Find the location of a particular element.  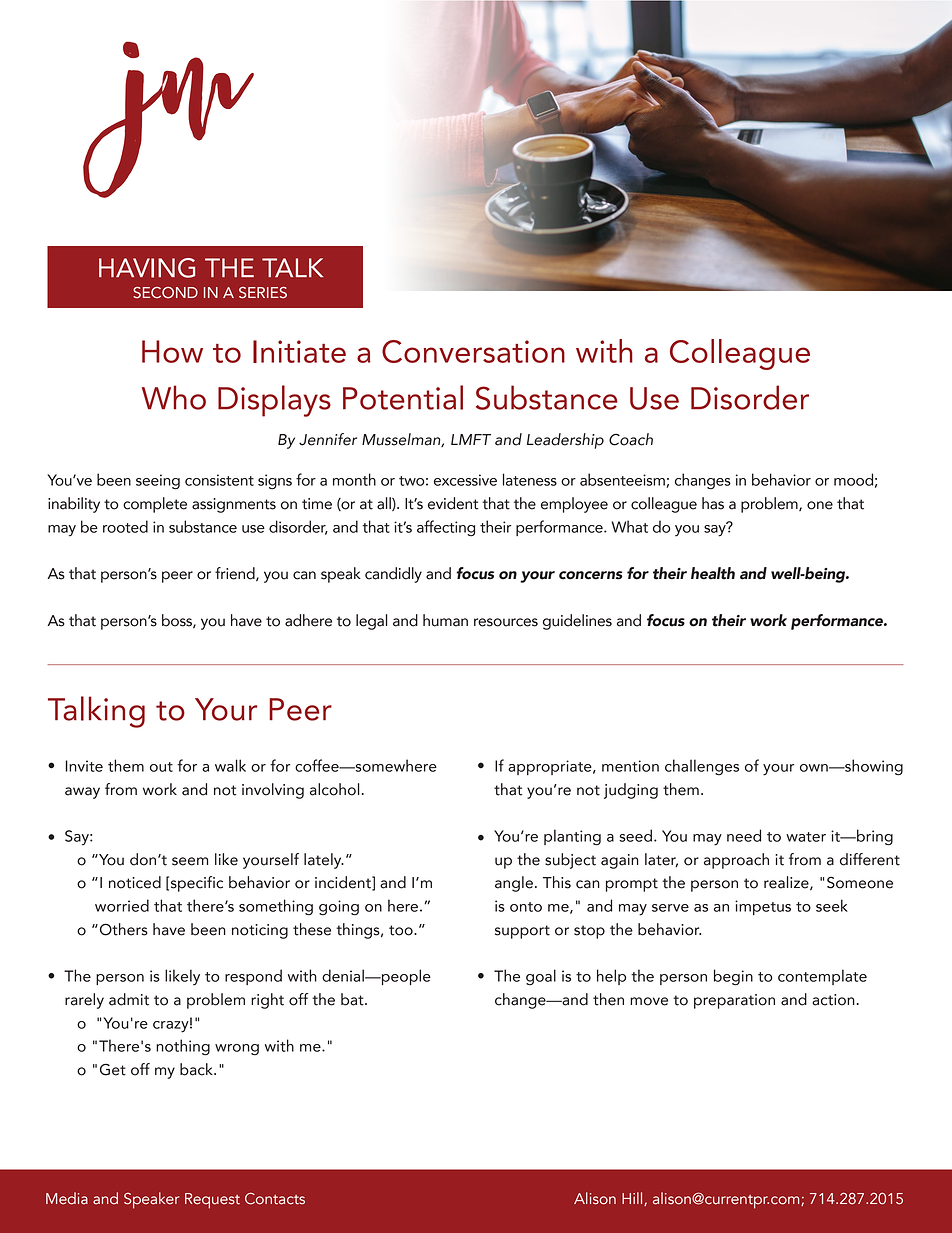

human is located at coordinates (445, 620).
